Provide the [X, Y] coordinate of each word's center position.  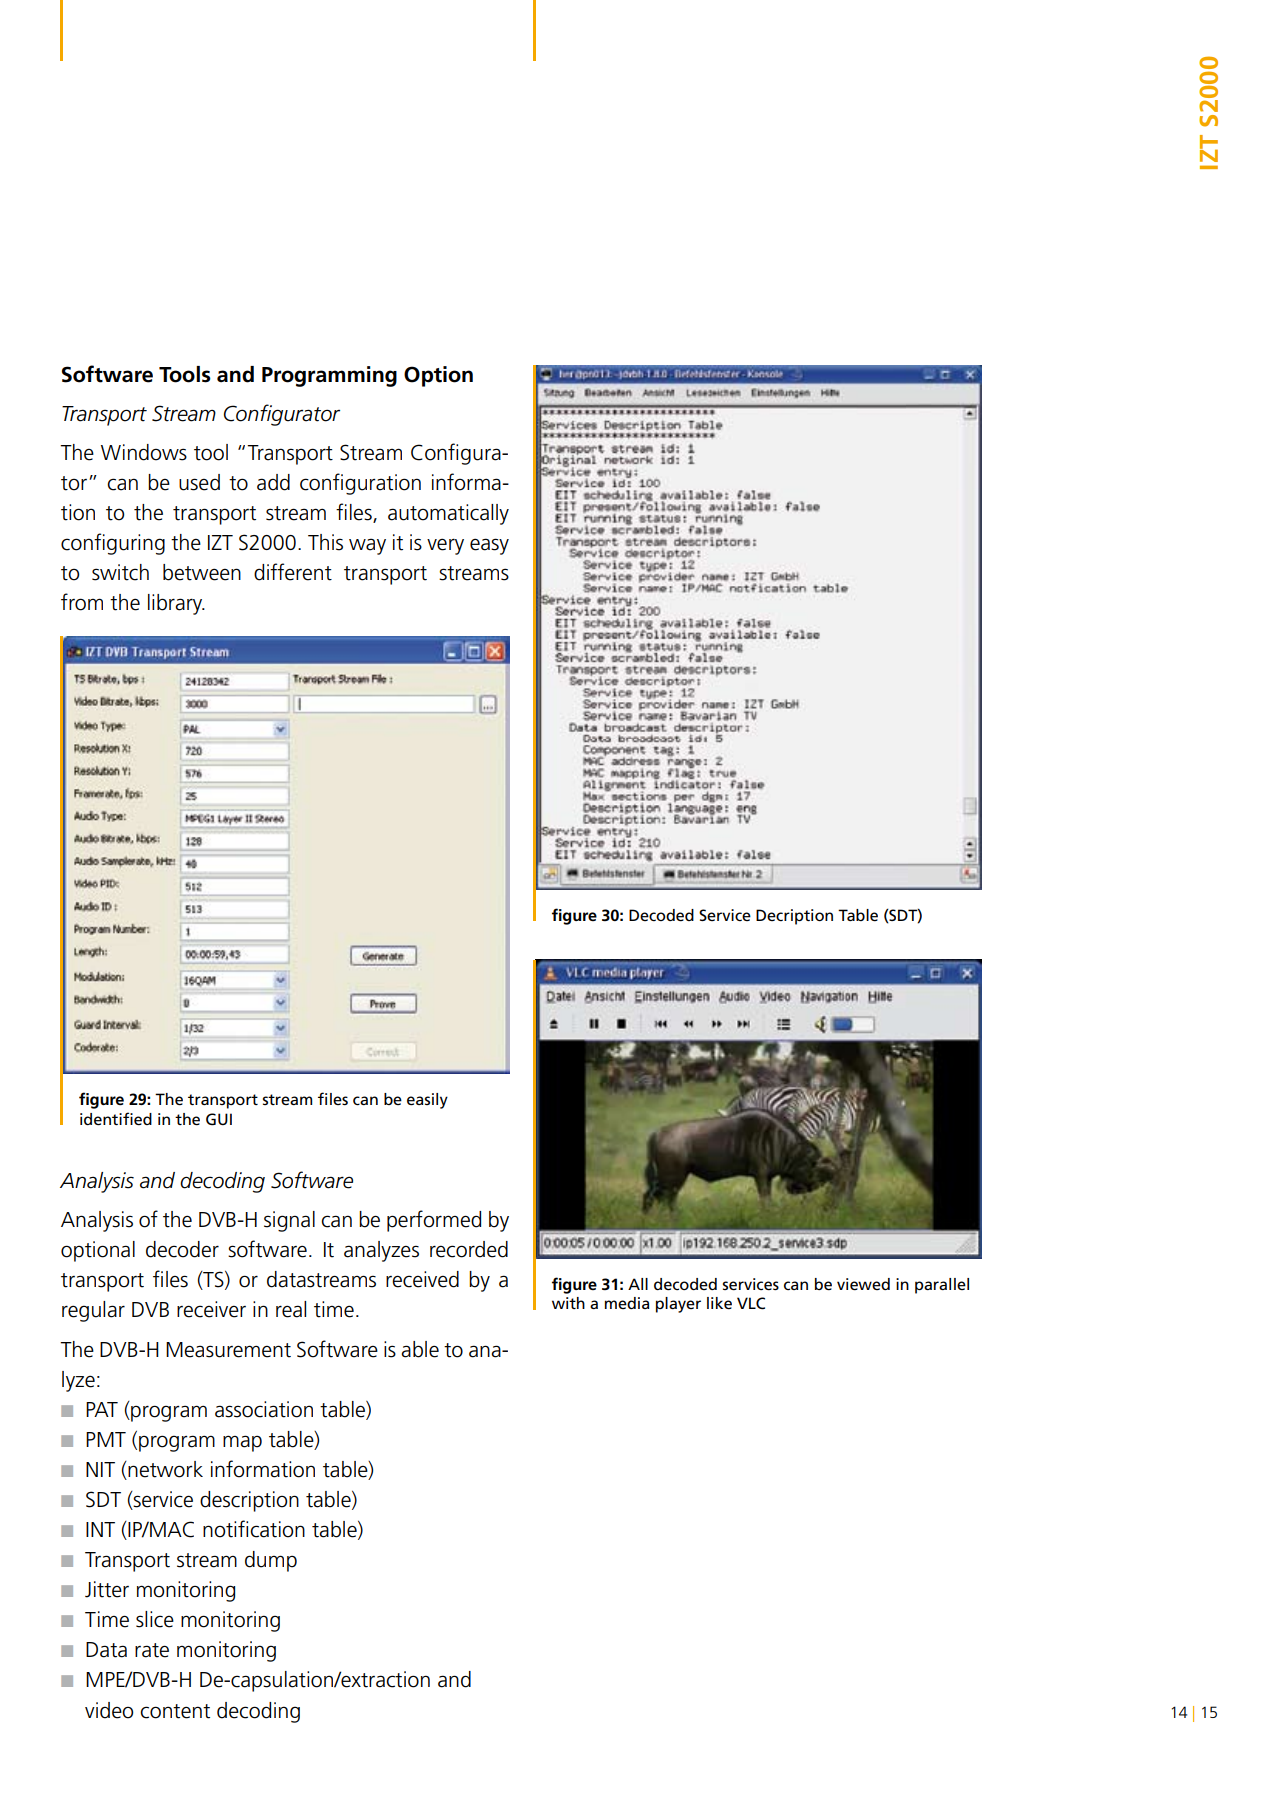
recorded [469, 1249]
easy [489, 546]
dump [271, 1561]
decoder [182, 1249]
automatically [448, 514]
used [199, 482]
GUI [219, 1119]
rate [152, 1650]
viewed [863, 1284]
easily [427, 1101]
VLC [751, 1303]
